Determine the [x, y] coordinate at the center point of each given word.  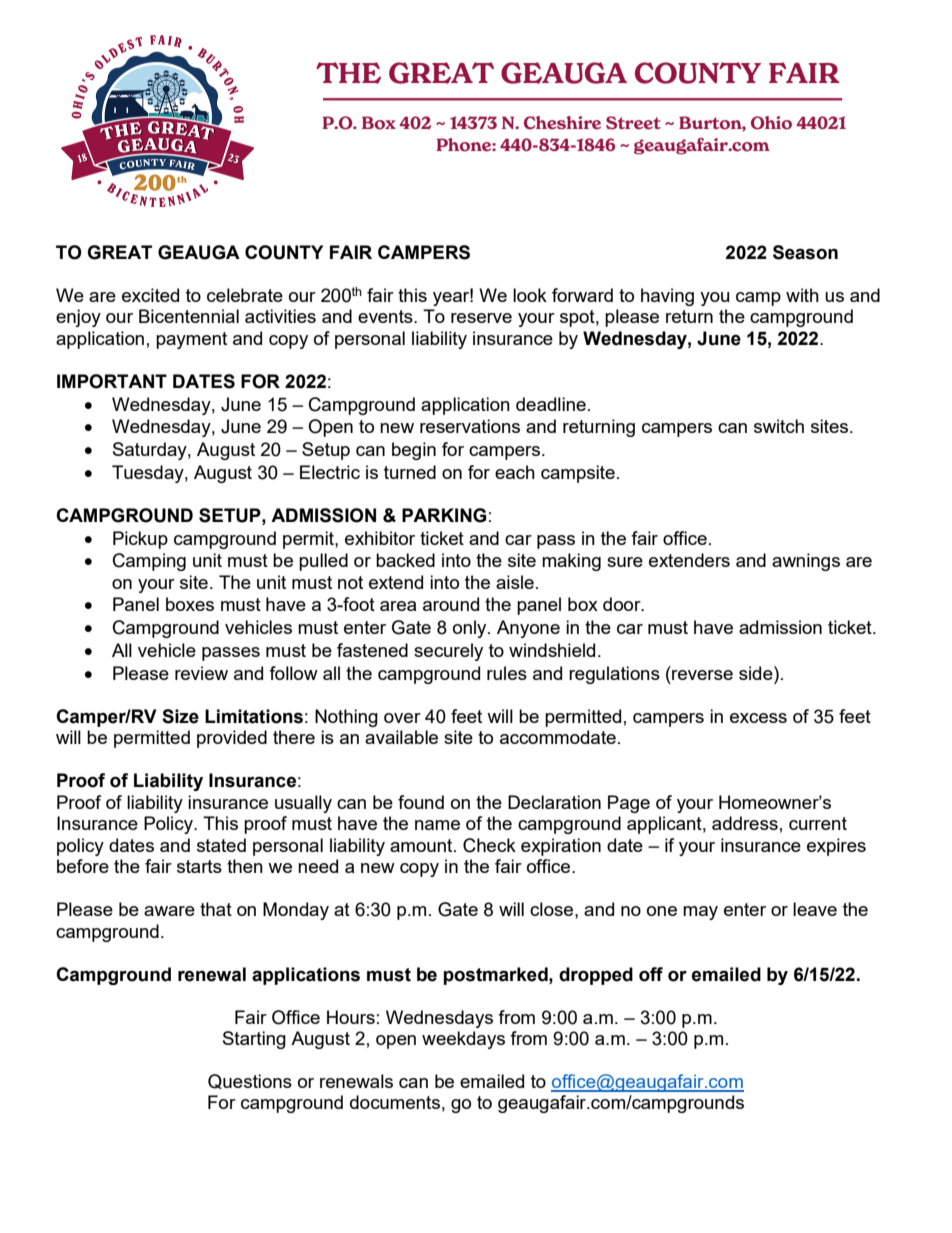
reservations [470, 426]
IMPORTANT [112, 381]
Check [489, 845]
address [745, 823]
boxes [190, 604]
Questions [250, 1081]
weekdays [463, 1040]
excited [150, 295]
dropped [596, 976]
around [451, 604]
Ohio [771, 123]
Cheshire [562, 123]
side [757, 673]
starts [199, 866]
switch [779, 426]
